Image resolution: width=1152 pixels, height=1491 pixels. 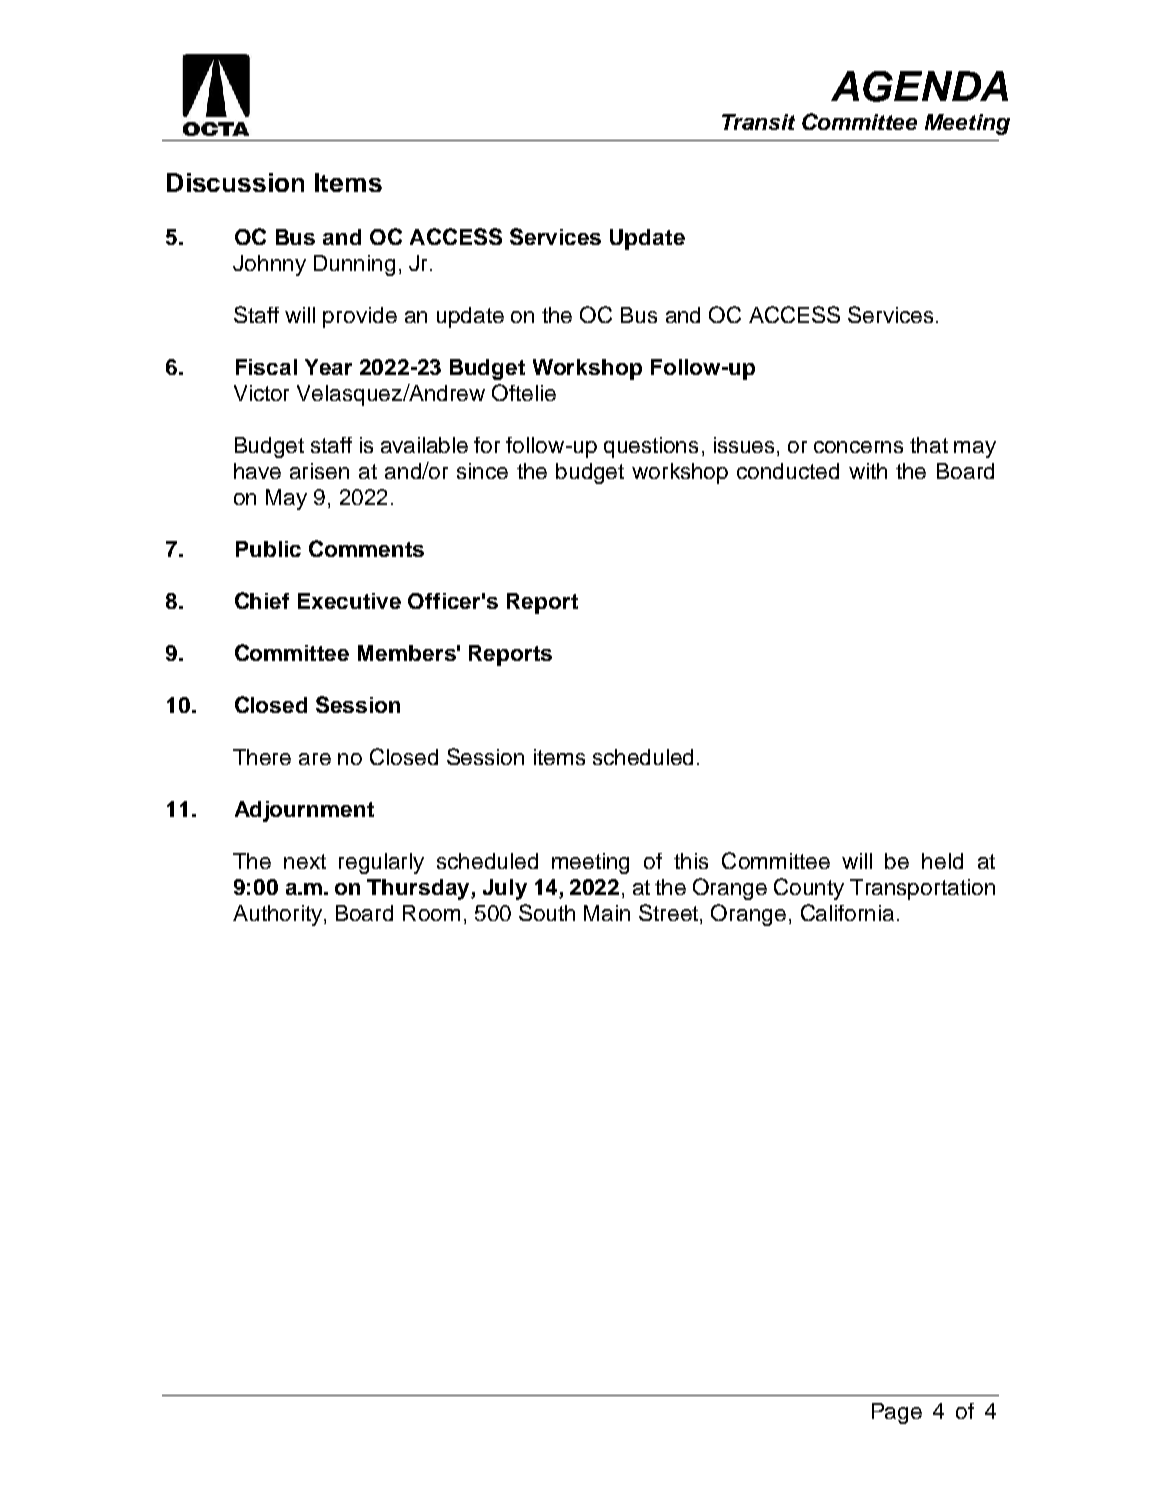 I want to click on Room, so click(x=431, y=913).
